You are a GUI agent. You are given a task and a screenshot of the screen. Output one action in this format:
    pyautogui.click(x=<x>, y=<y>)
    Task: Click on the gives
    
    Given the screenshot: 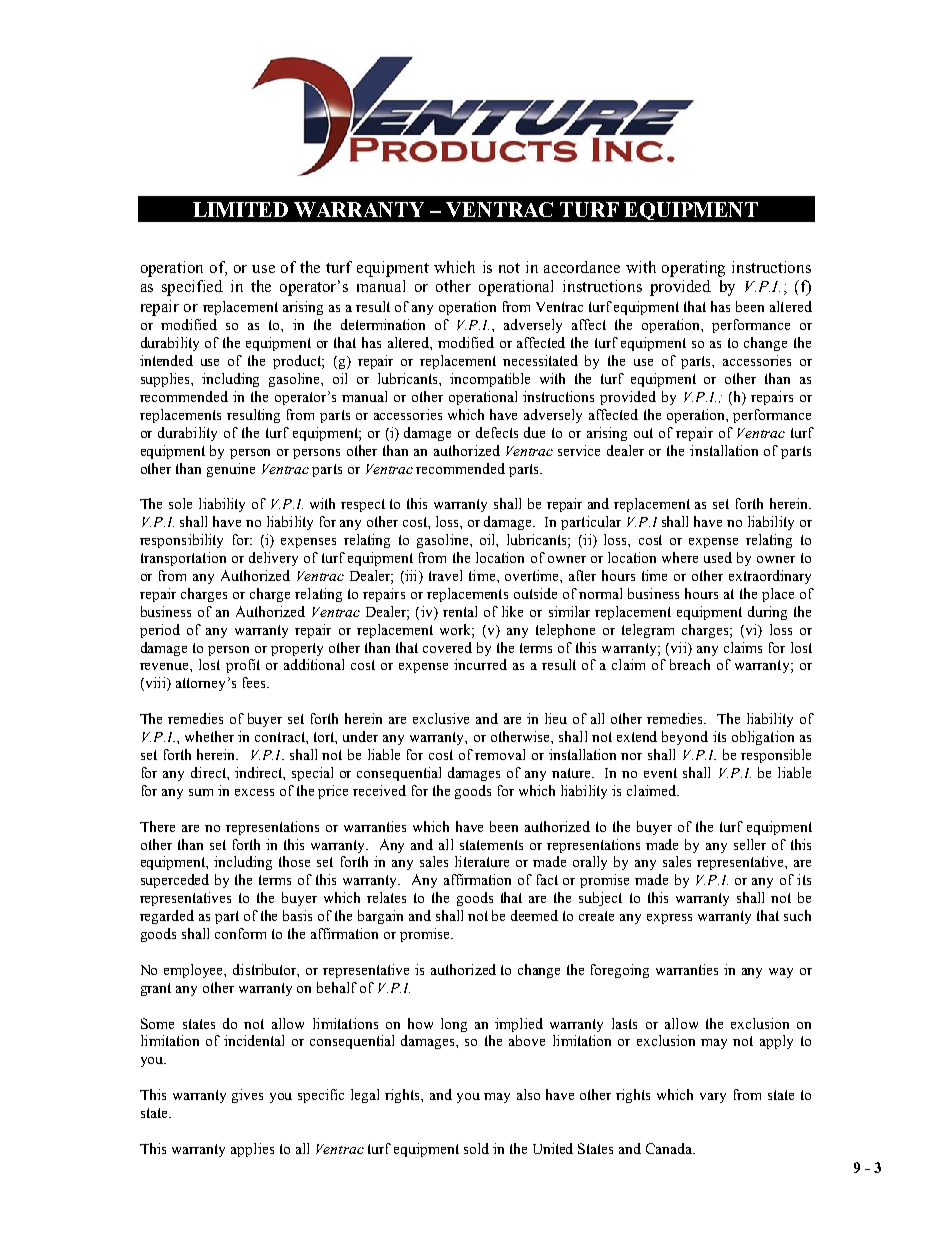 What is the action you would take?
    pyautogui.click(x=247, y=1096)
